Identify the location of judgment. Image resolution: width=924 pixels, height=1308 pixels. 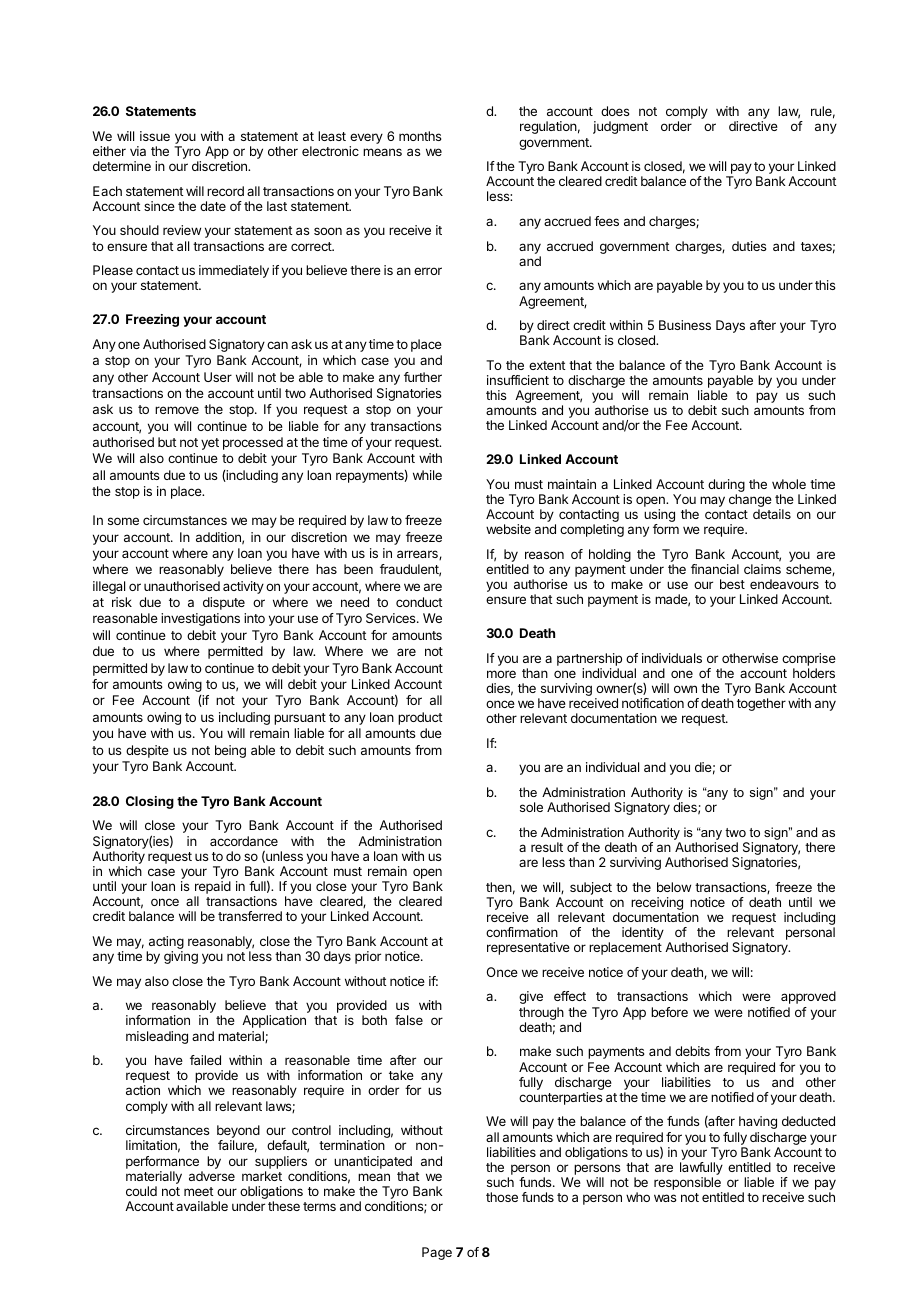
(620, 127).
